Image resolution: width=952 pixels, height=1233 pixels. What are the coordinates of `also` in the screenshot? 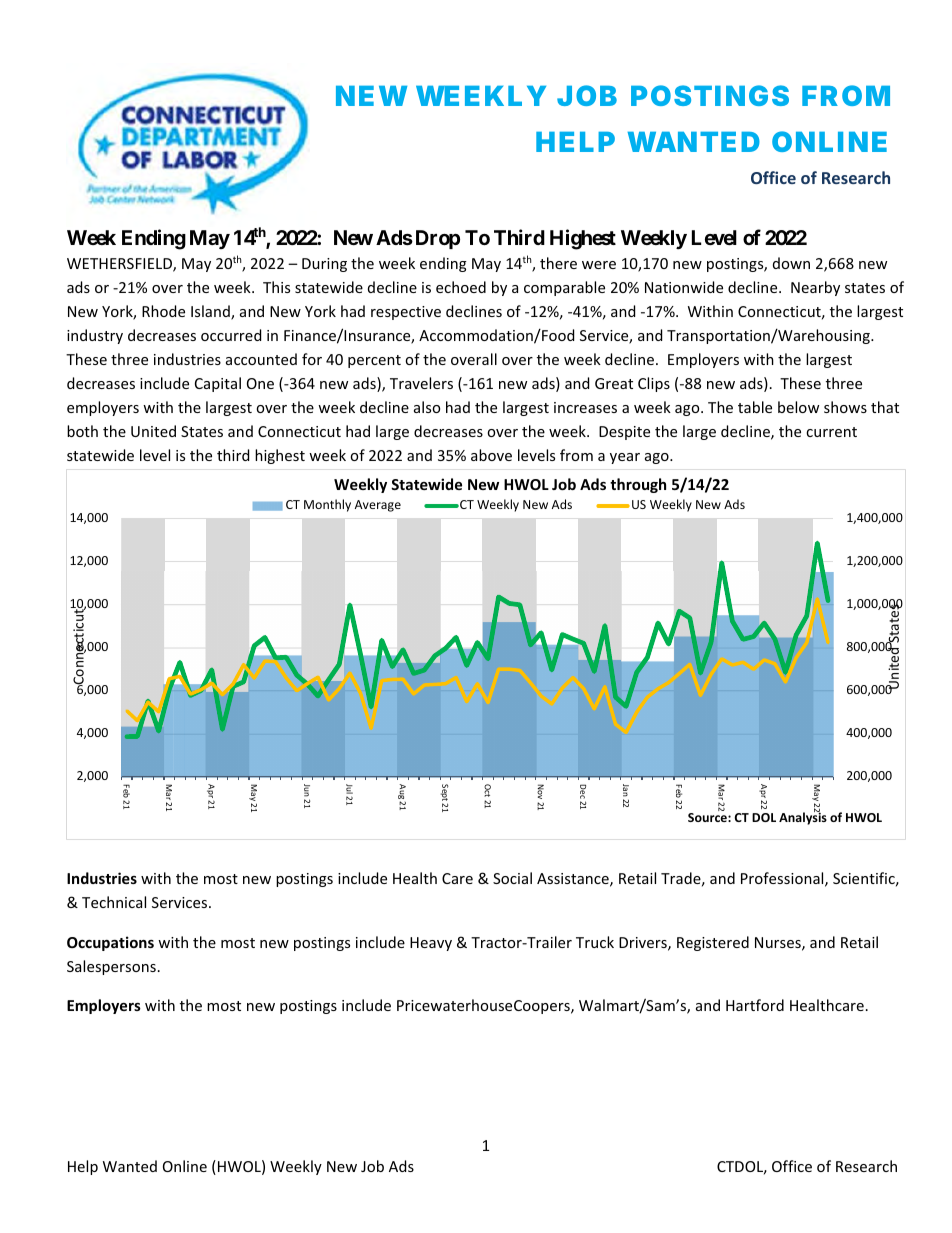 It's located at (427, 407).
